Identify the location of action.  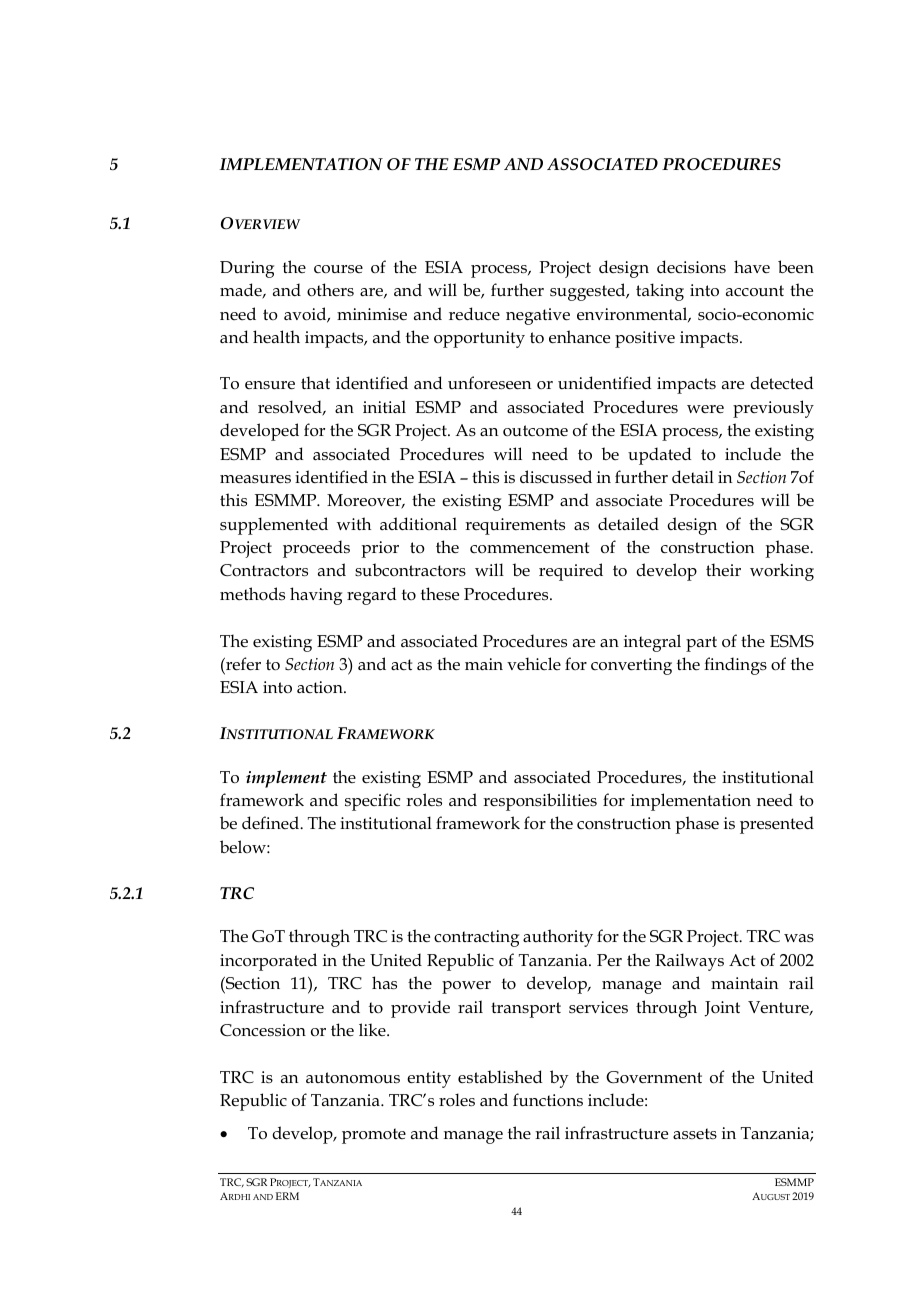
(321, 687).
